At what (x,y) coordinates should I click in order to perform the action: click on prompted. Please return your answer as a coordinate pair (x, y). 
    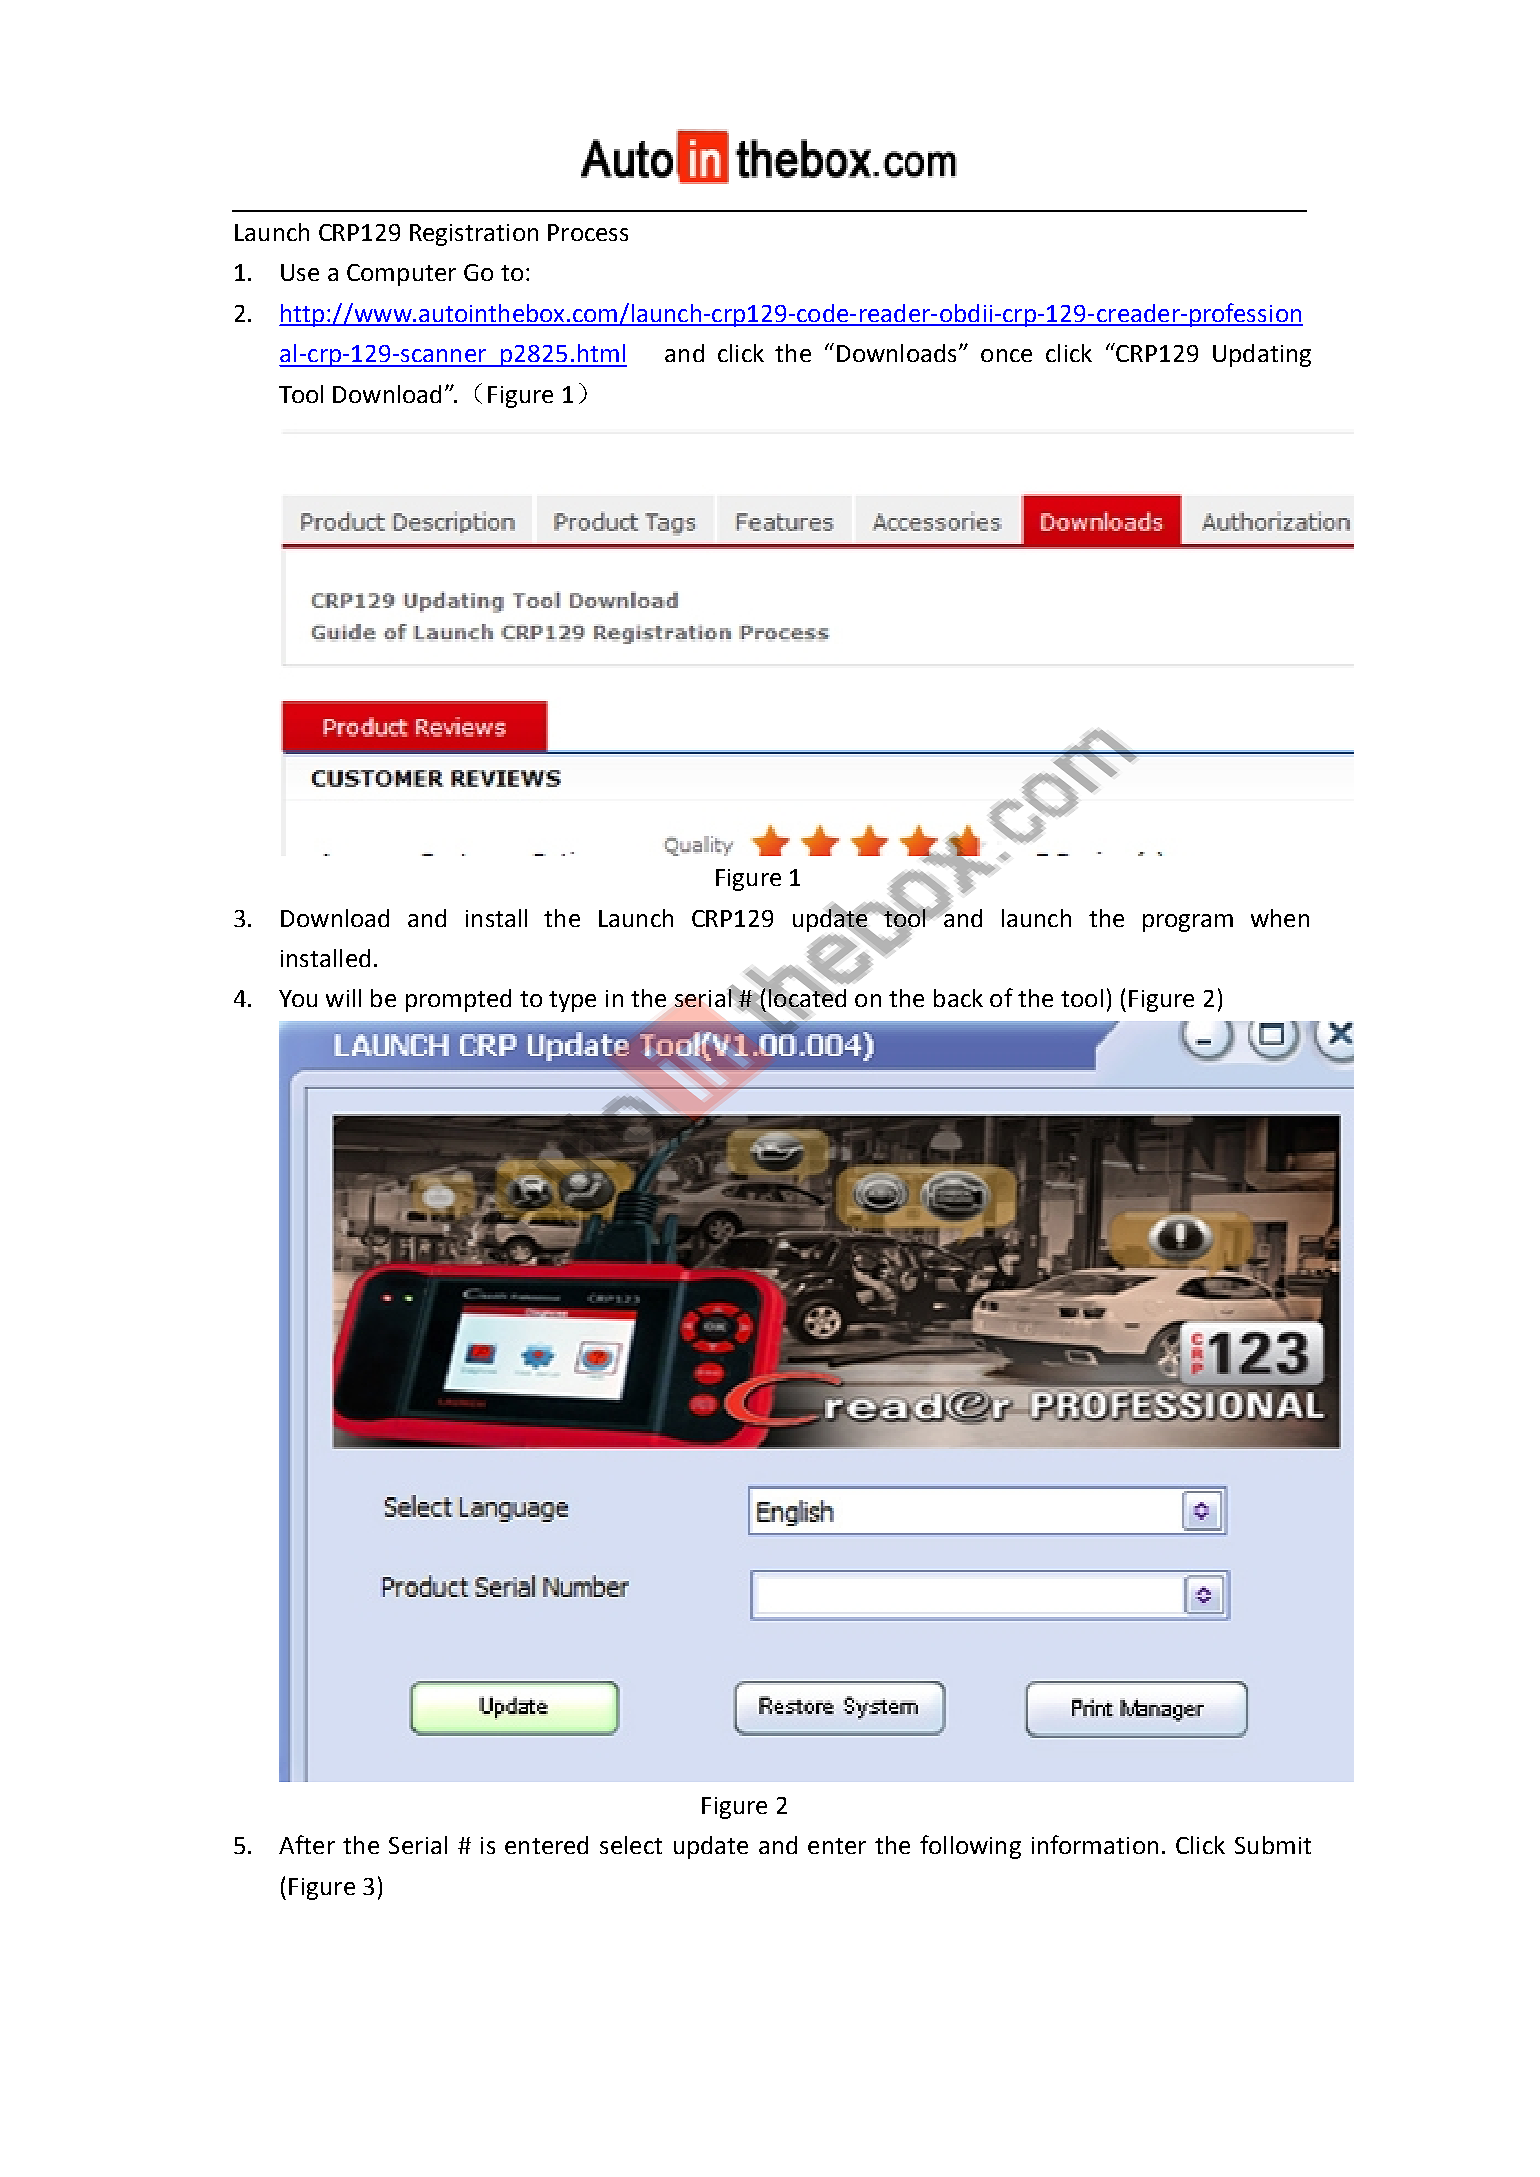
    Looking at the image, I should click on (458, 1000).
